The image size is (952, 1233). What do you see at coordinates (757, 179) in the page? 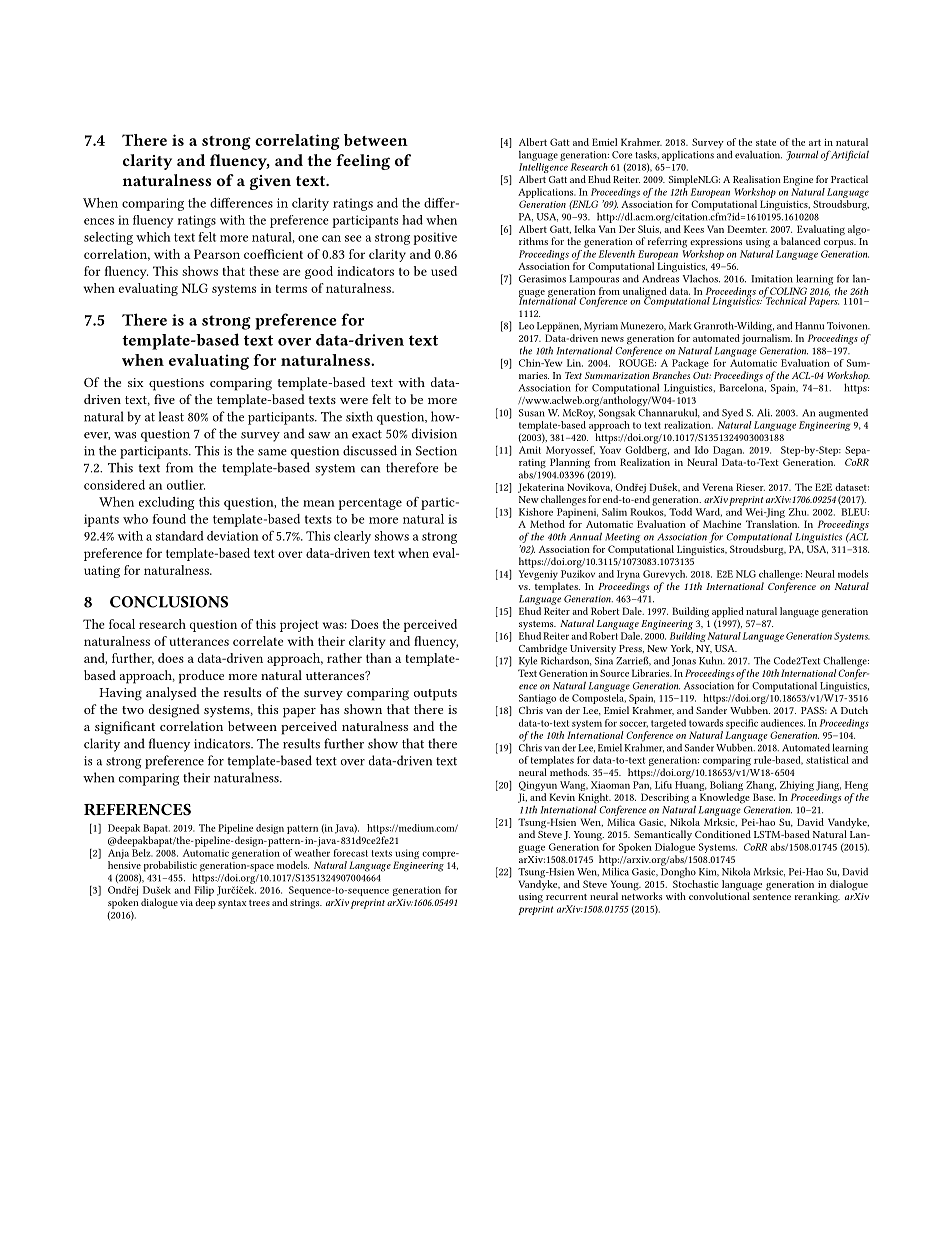
I see `Realisation` at bounding box center [757, 179].
